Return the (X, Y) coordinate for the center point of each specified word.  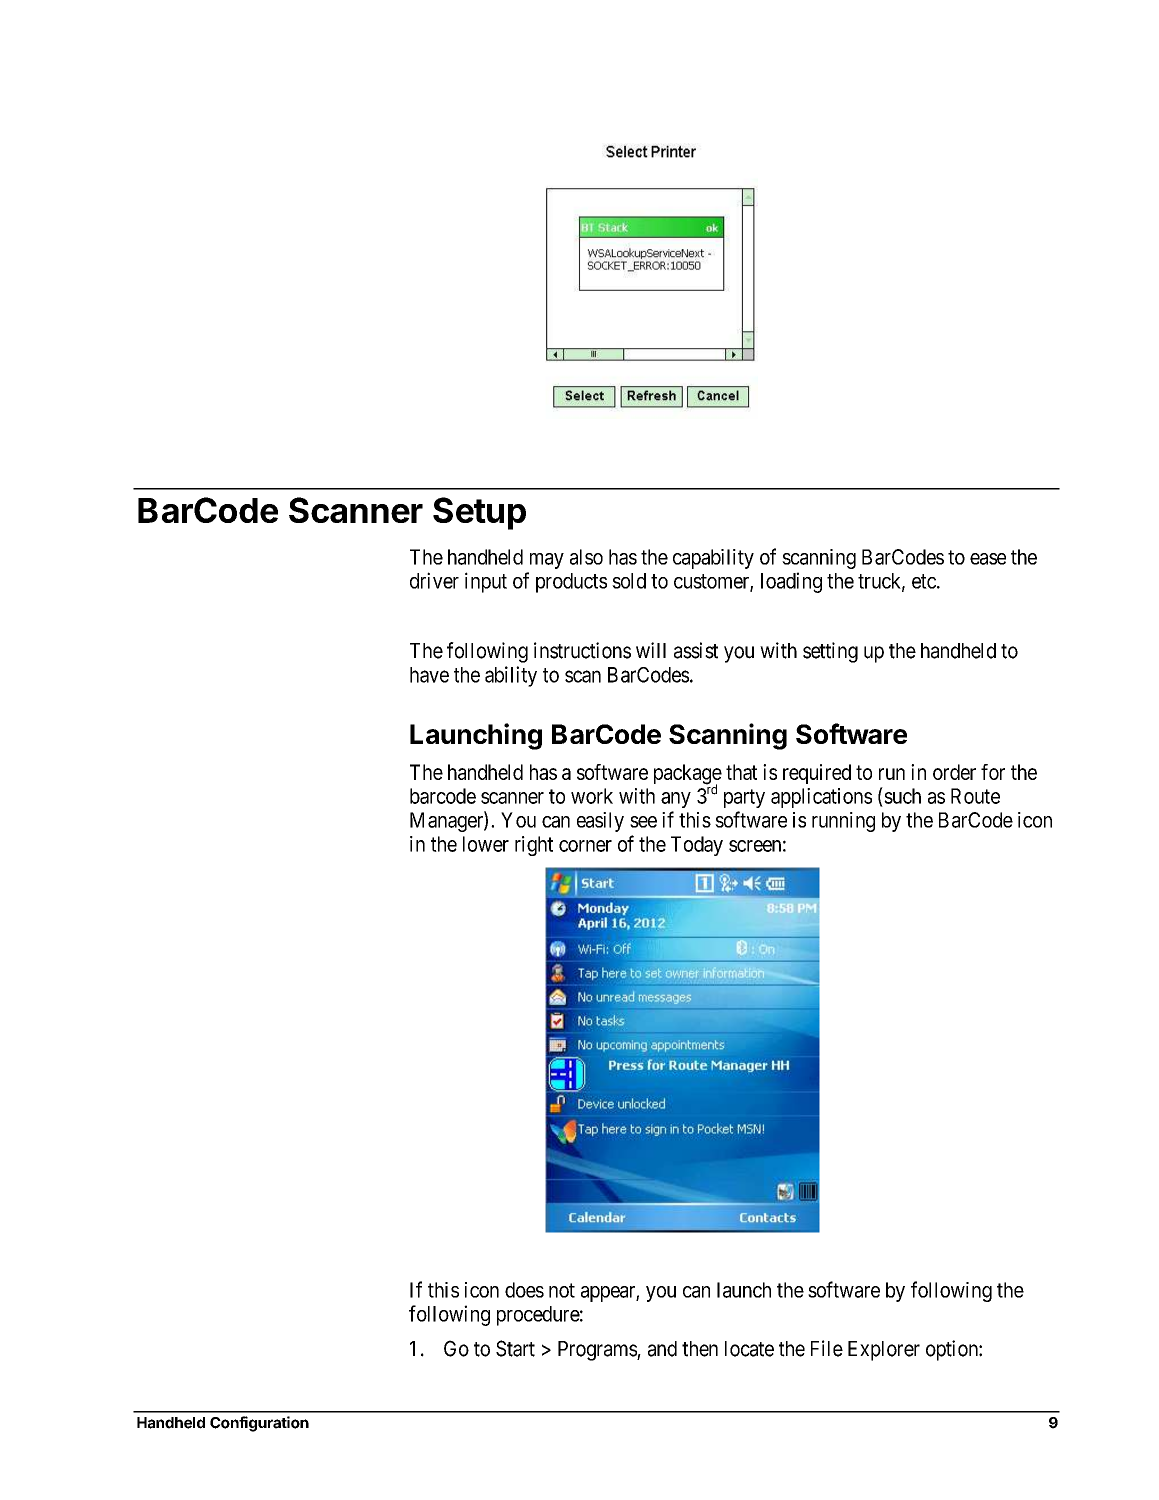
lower (486, 844)
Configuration (259, 1424)
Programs (598, 1351)
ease (988, 559)
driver (434, 580)
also (586, 557)
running (843, 822)
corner (585, 846)
